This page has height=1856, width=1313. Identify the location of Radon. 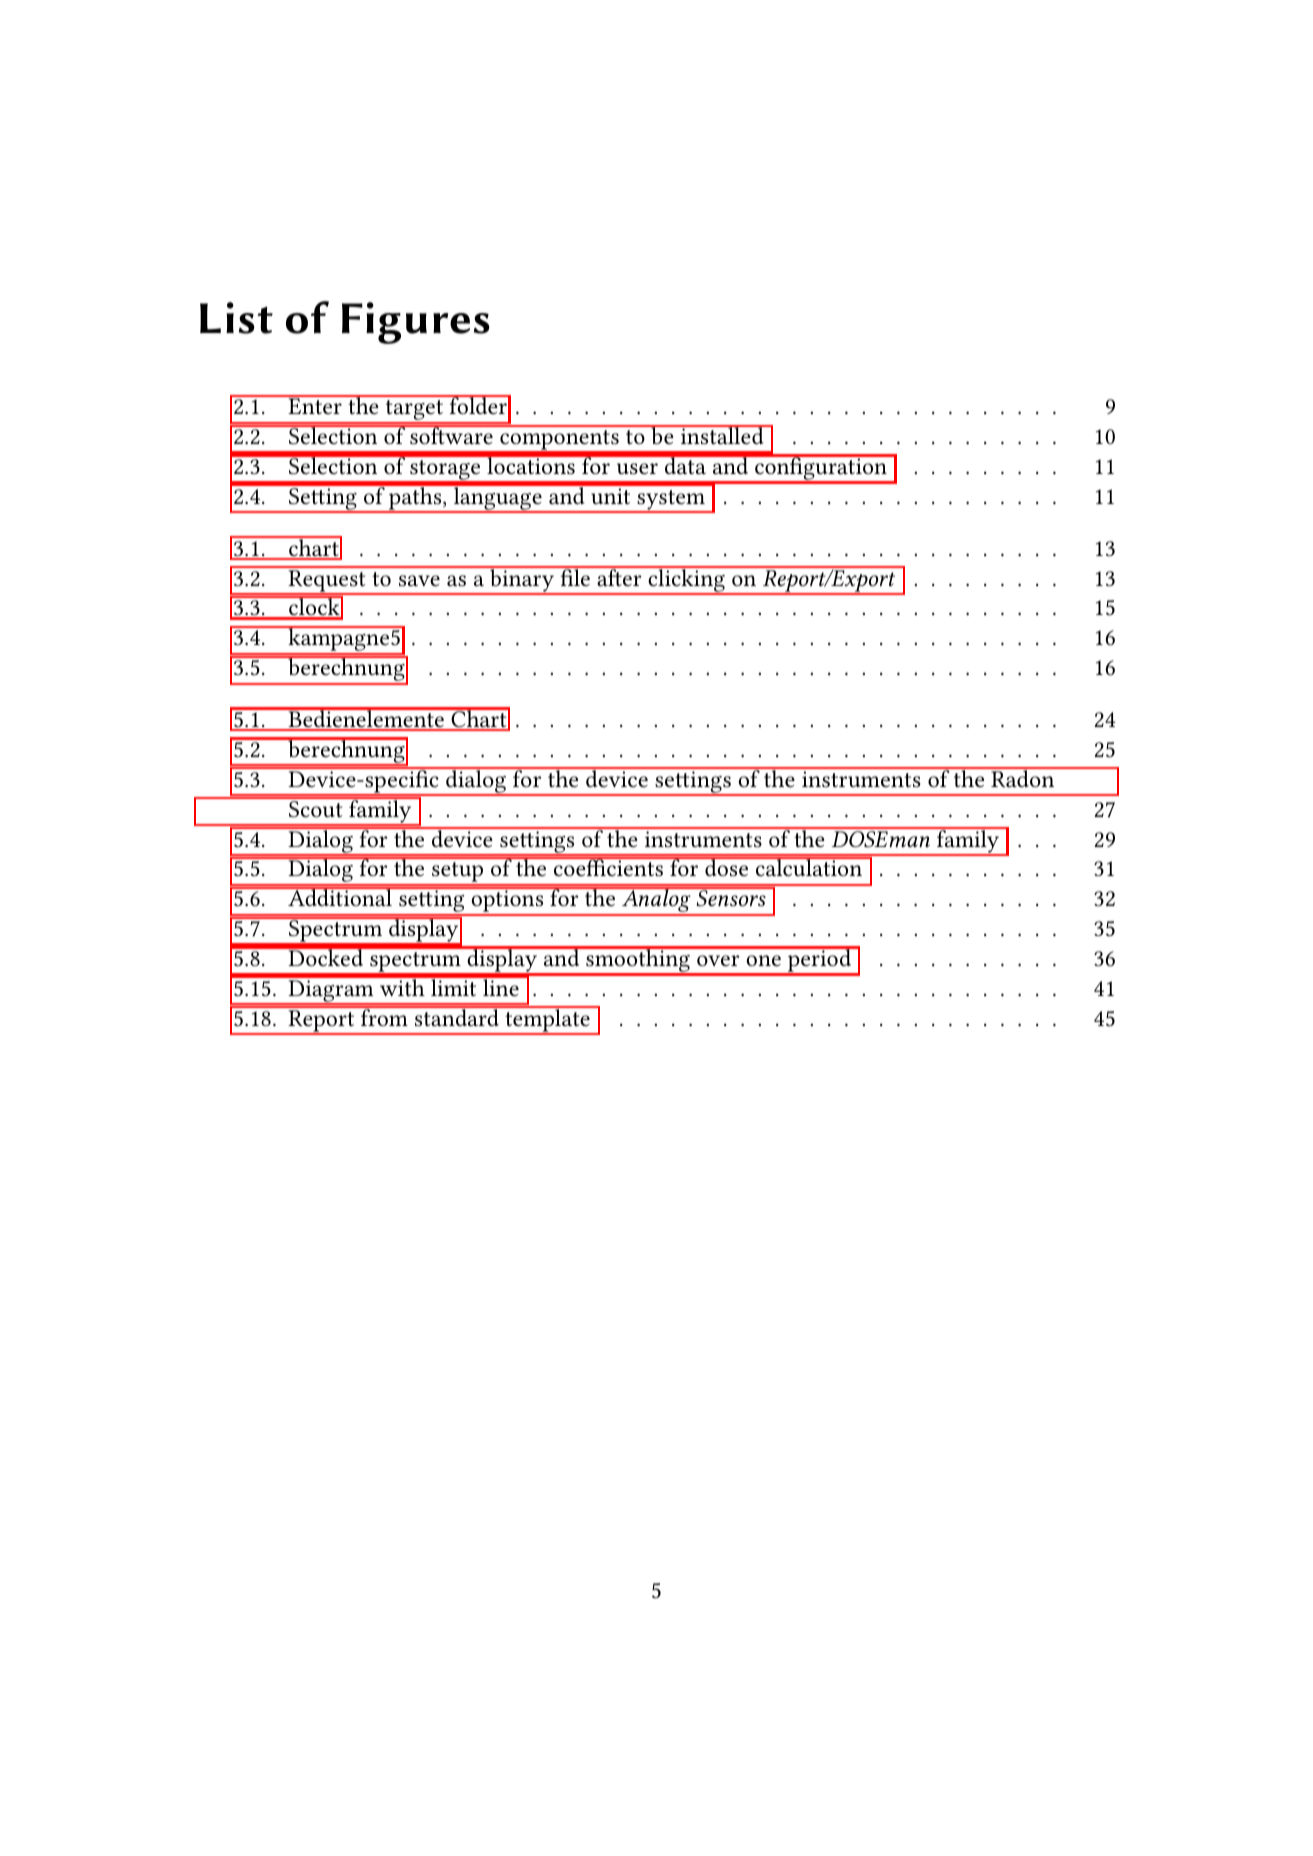
(1023, 778).
